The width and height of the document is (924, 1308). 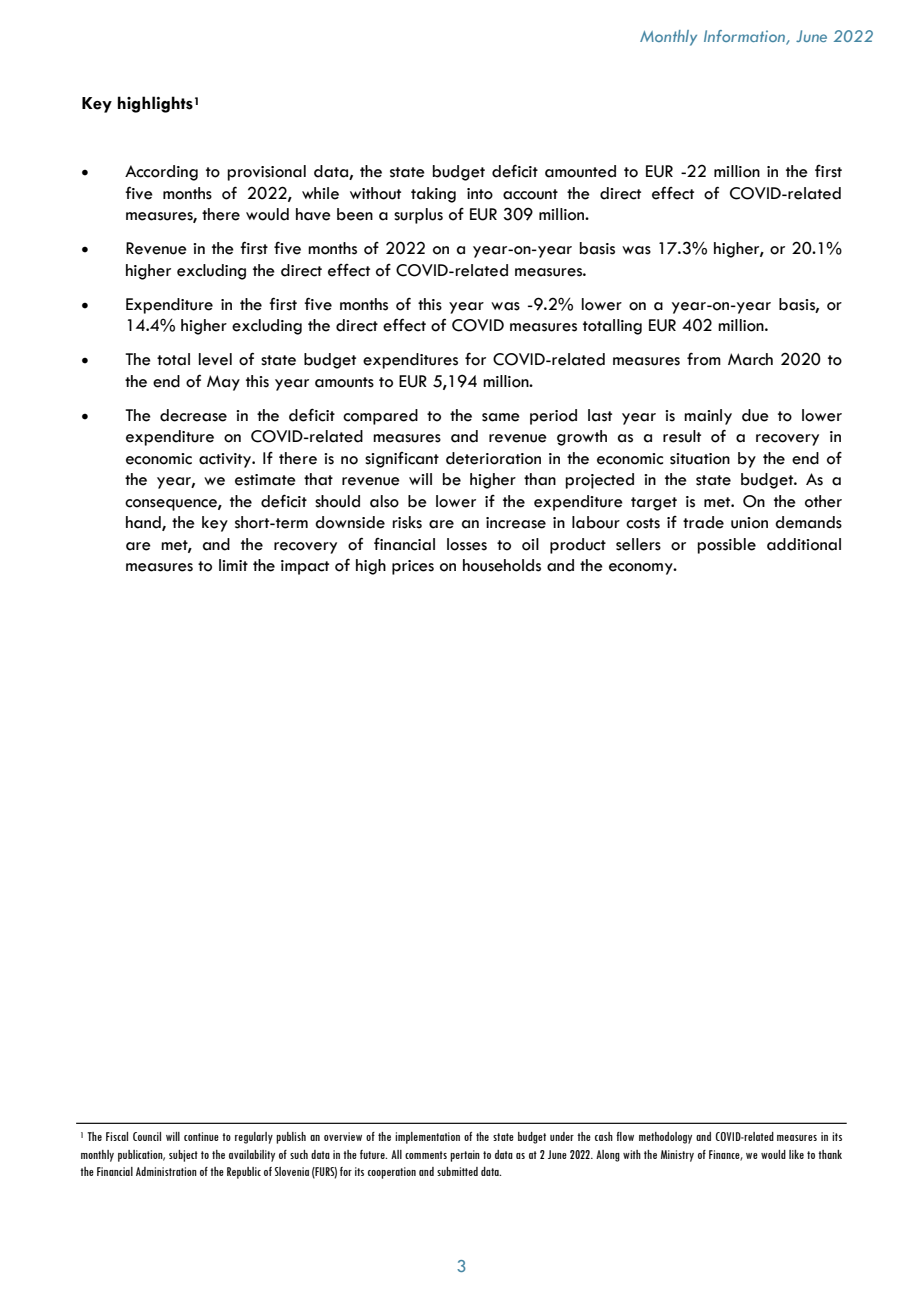 What do you see at coordinates (502, 565) in the document?
I see `households` at bounding box center [502, 565].
